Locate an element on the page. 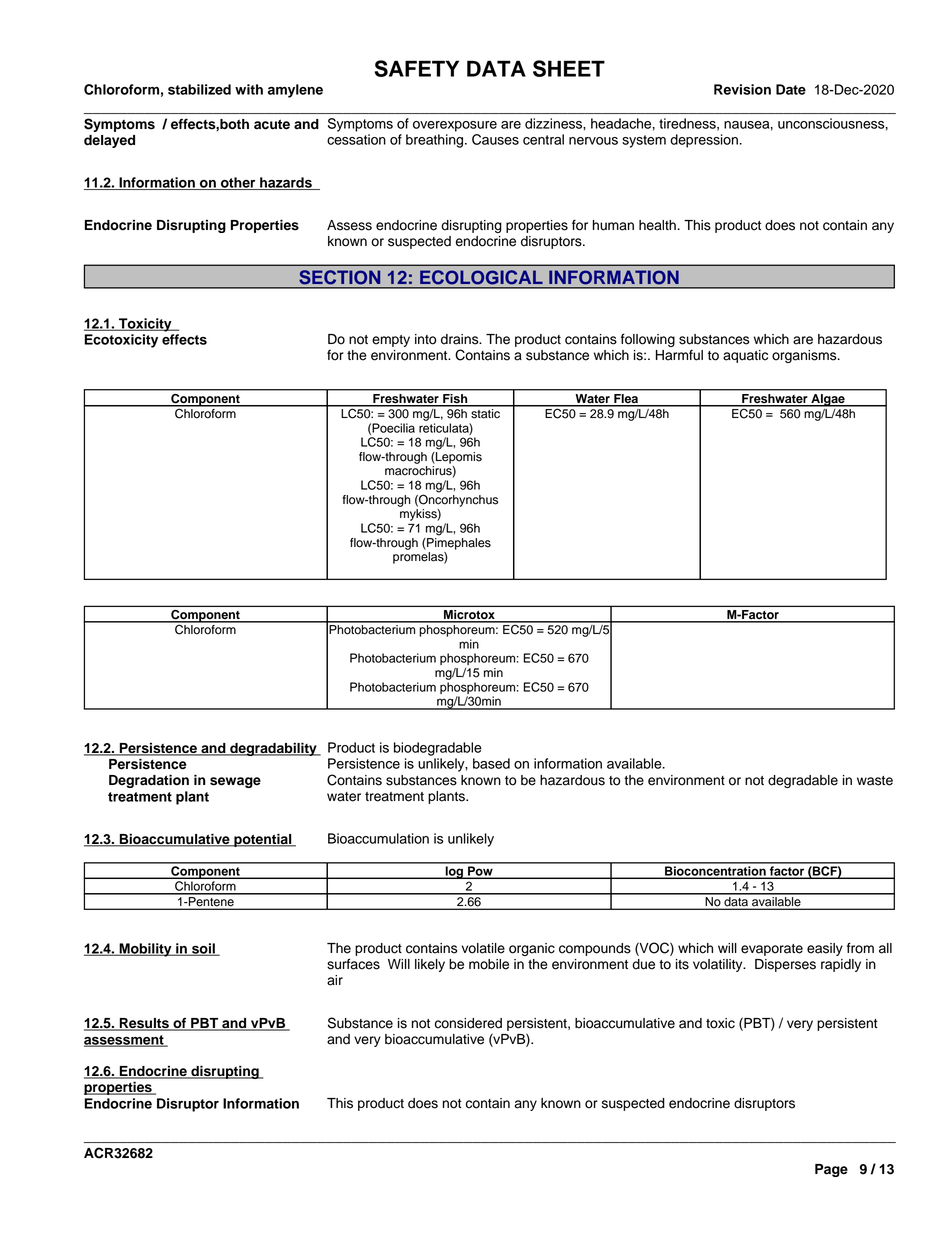 The height and width of the image is (1233, 952). considered is located at coordinates (468, 1023).
